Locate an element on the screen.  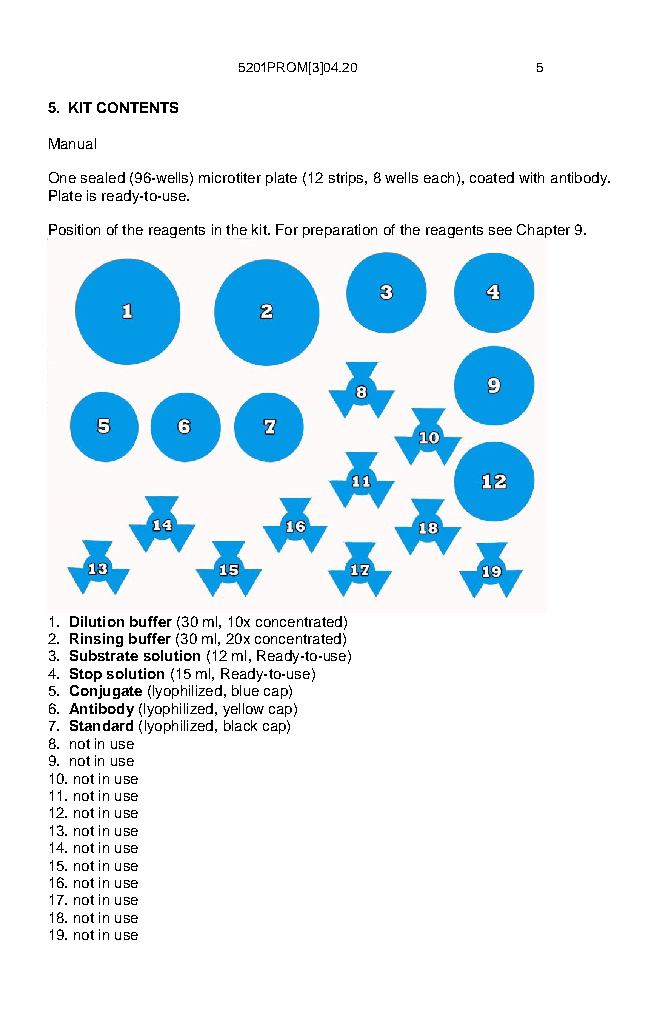
preparation is located at coordinates (340, 231).
